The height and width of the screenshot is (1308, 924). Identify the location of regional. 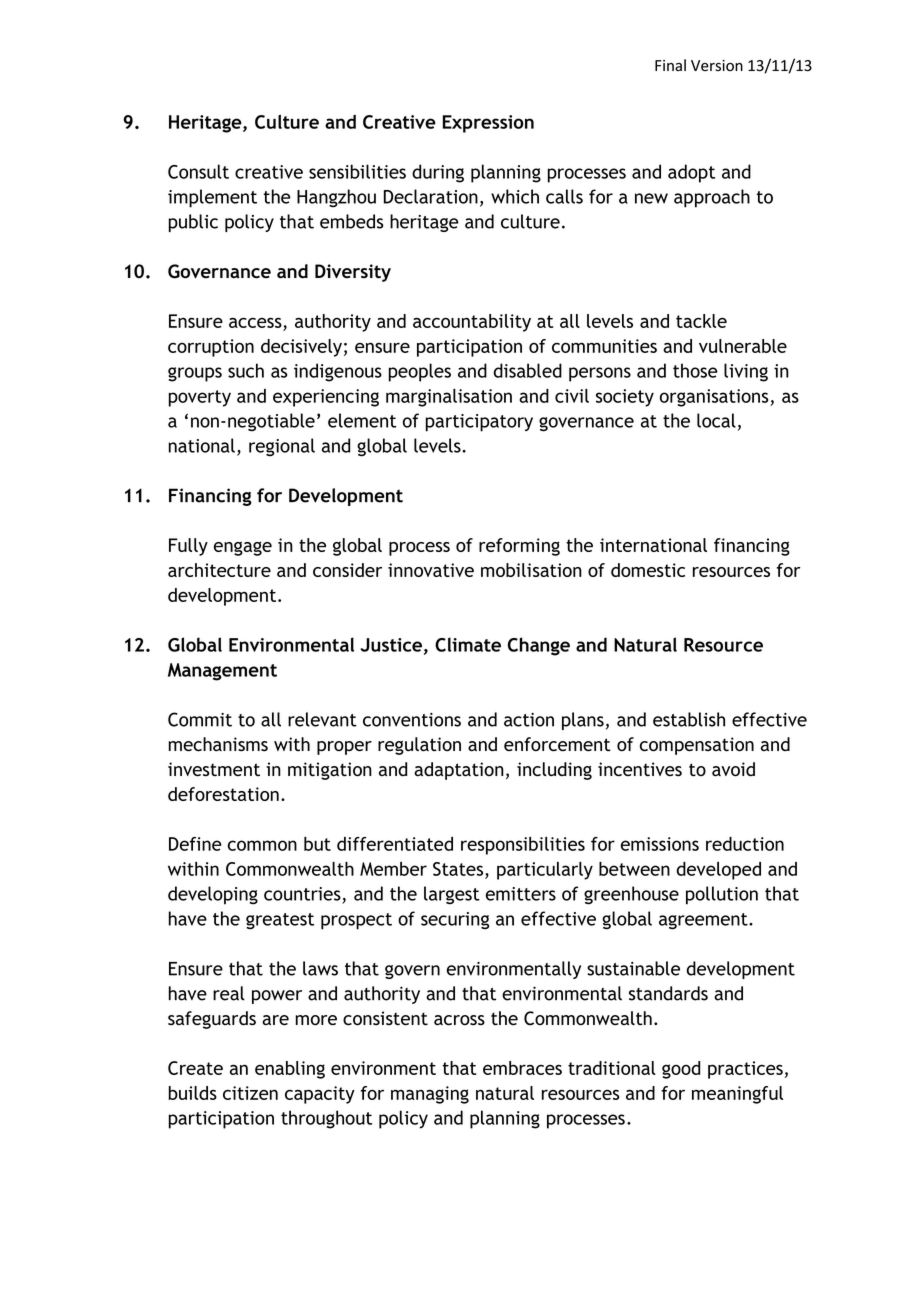
(282, 447).
